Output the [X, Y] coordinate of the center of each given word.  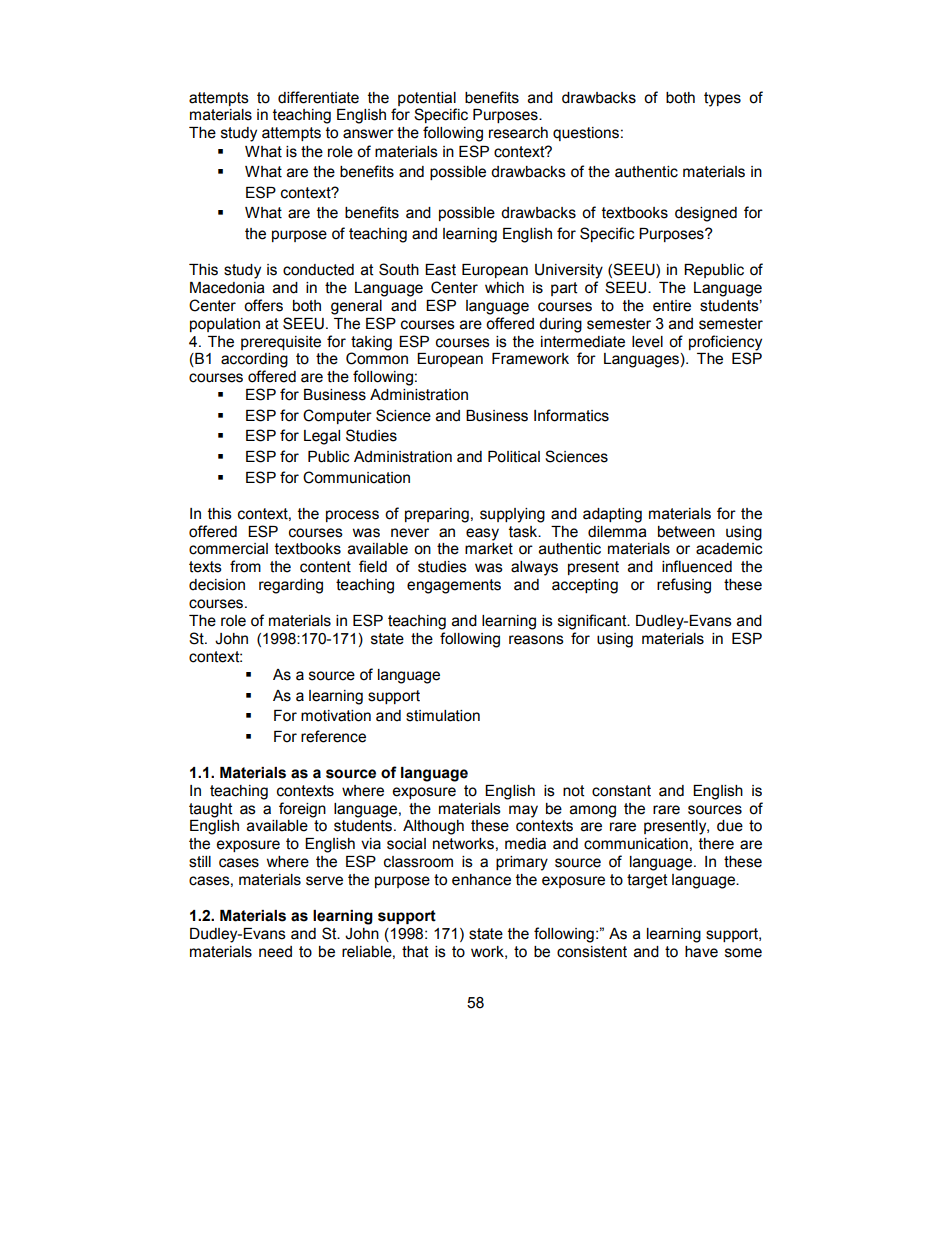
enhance [481, 880]
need [275, 952]
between [686, 532]
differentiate [318, 97]
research [518, 133]
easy [482, 534]
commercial [228, 549]
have [701, 952]
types [722, 99]
